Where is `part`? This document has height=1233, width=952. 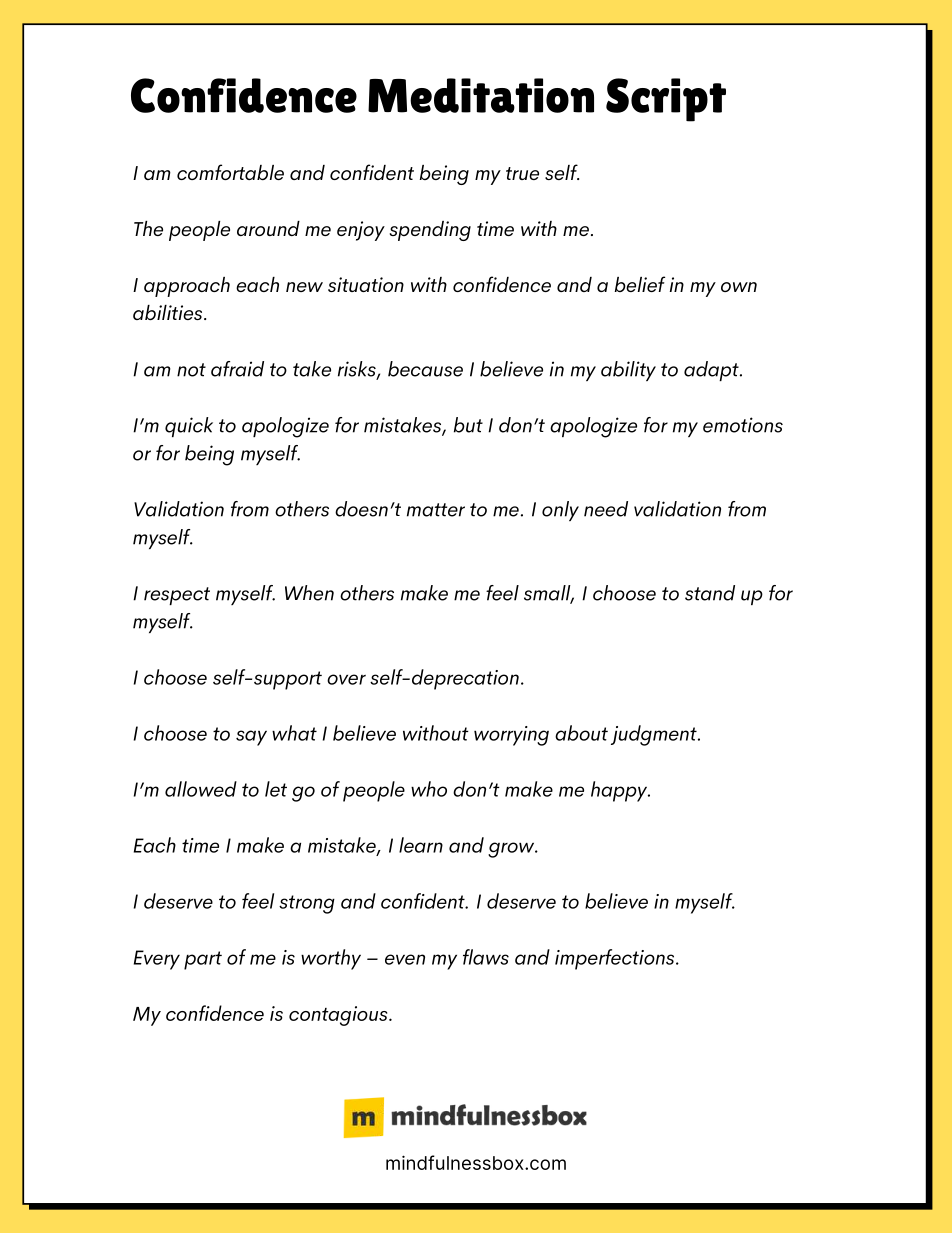
part is located at coordinates (203, 960).
